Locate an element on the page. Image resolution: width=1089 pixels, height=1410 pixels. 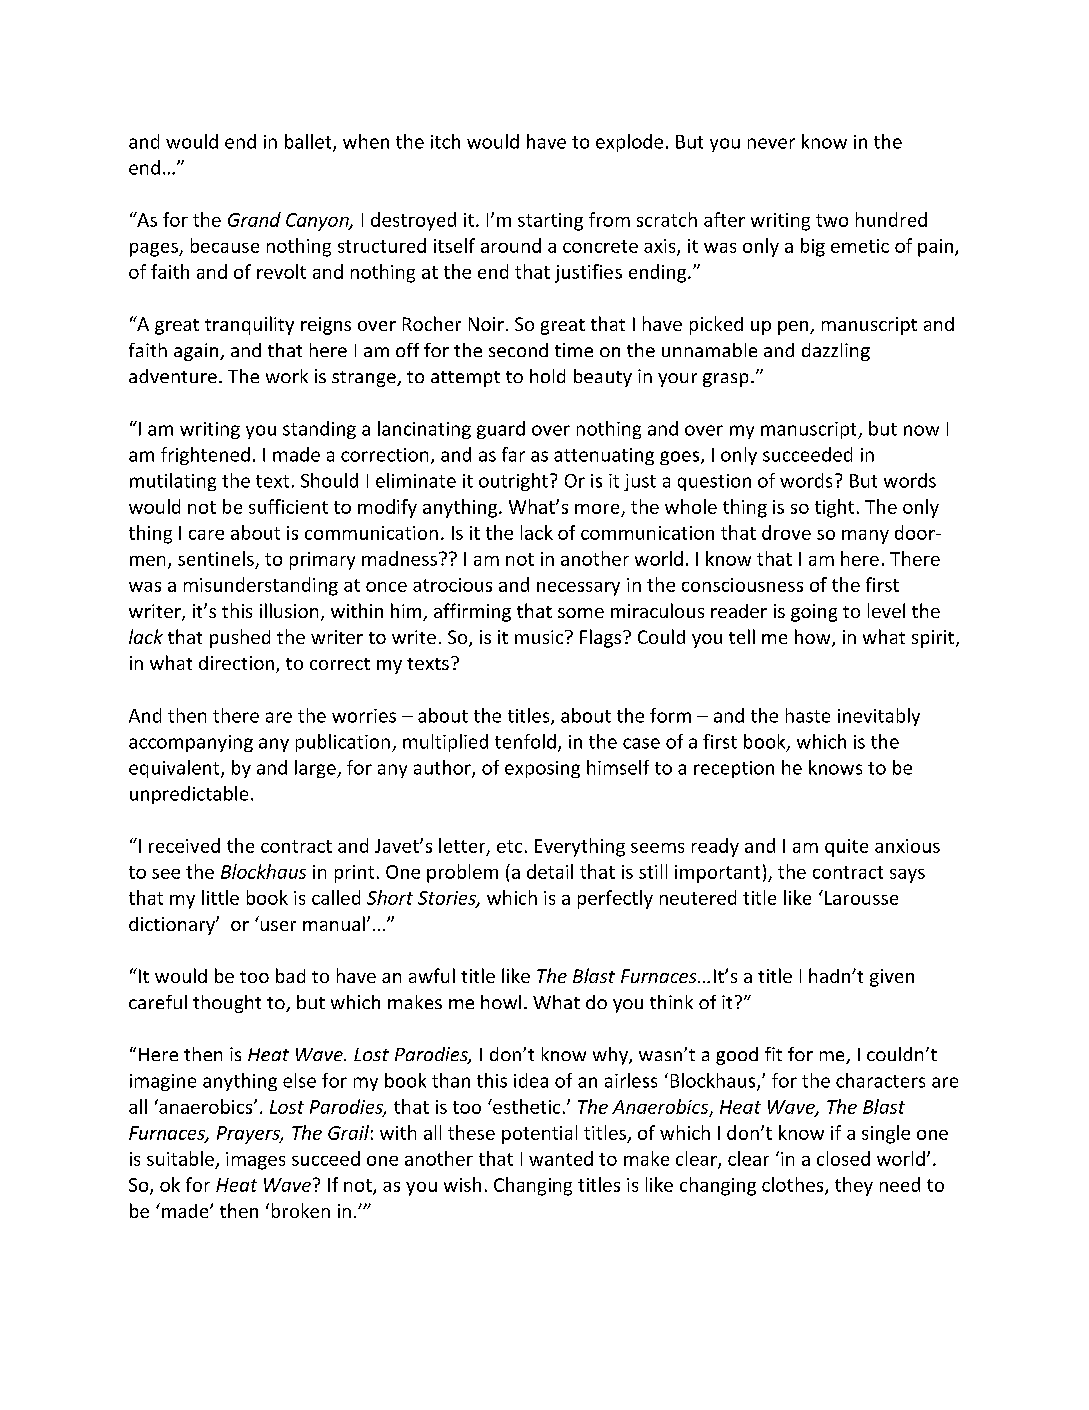
wanted is located at coordinates (561, 1158).
